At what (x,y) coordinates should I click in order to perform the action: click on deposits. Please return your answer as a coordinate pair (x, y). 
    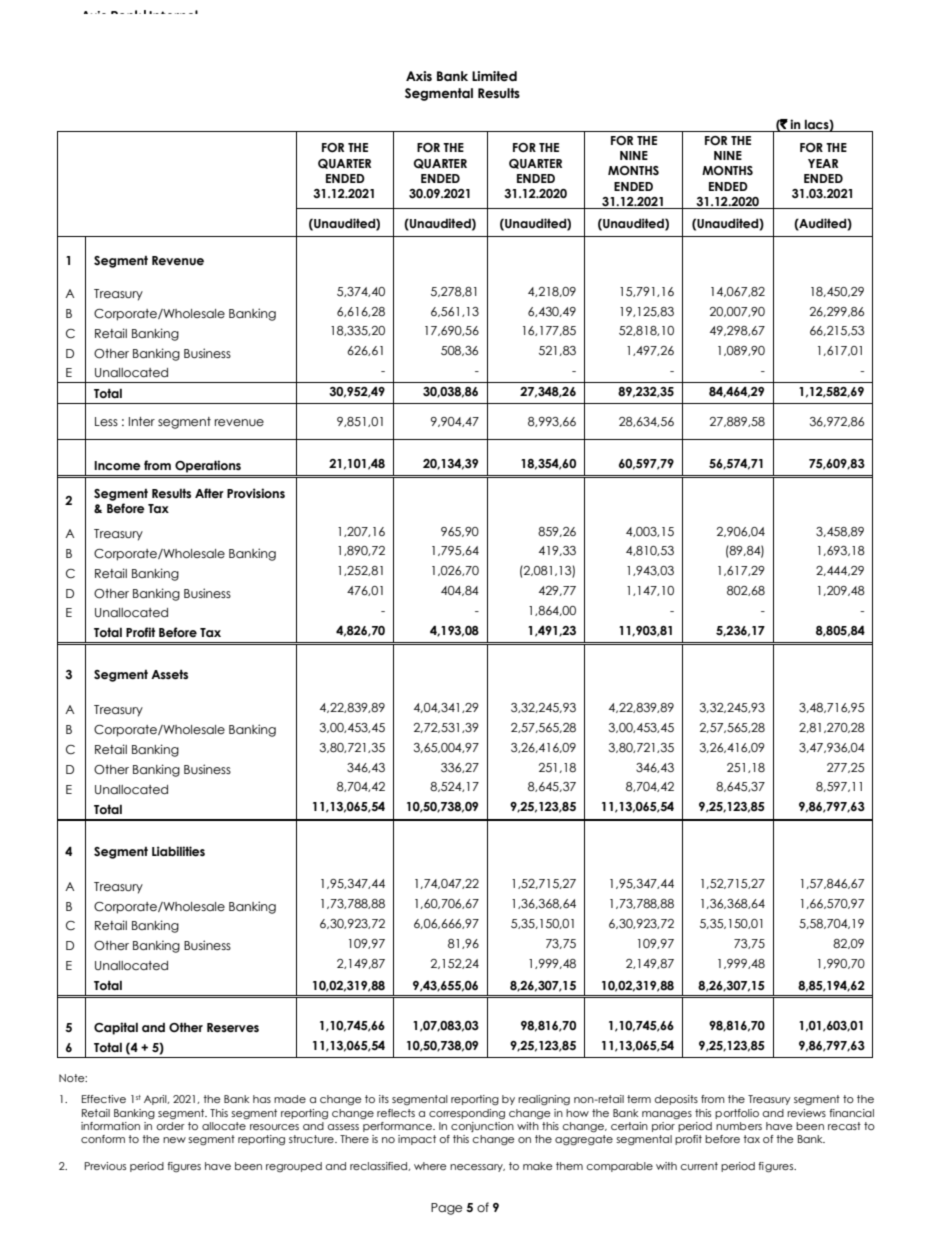
    Looking at the image, I should click on (676, 1100).
